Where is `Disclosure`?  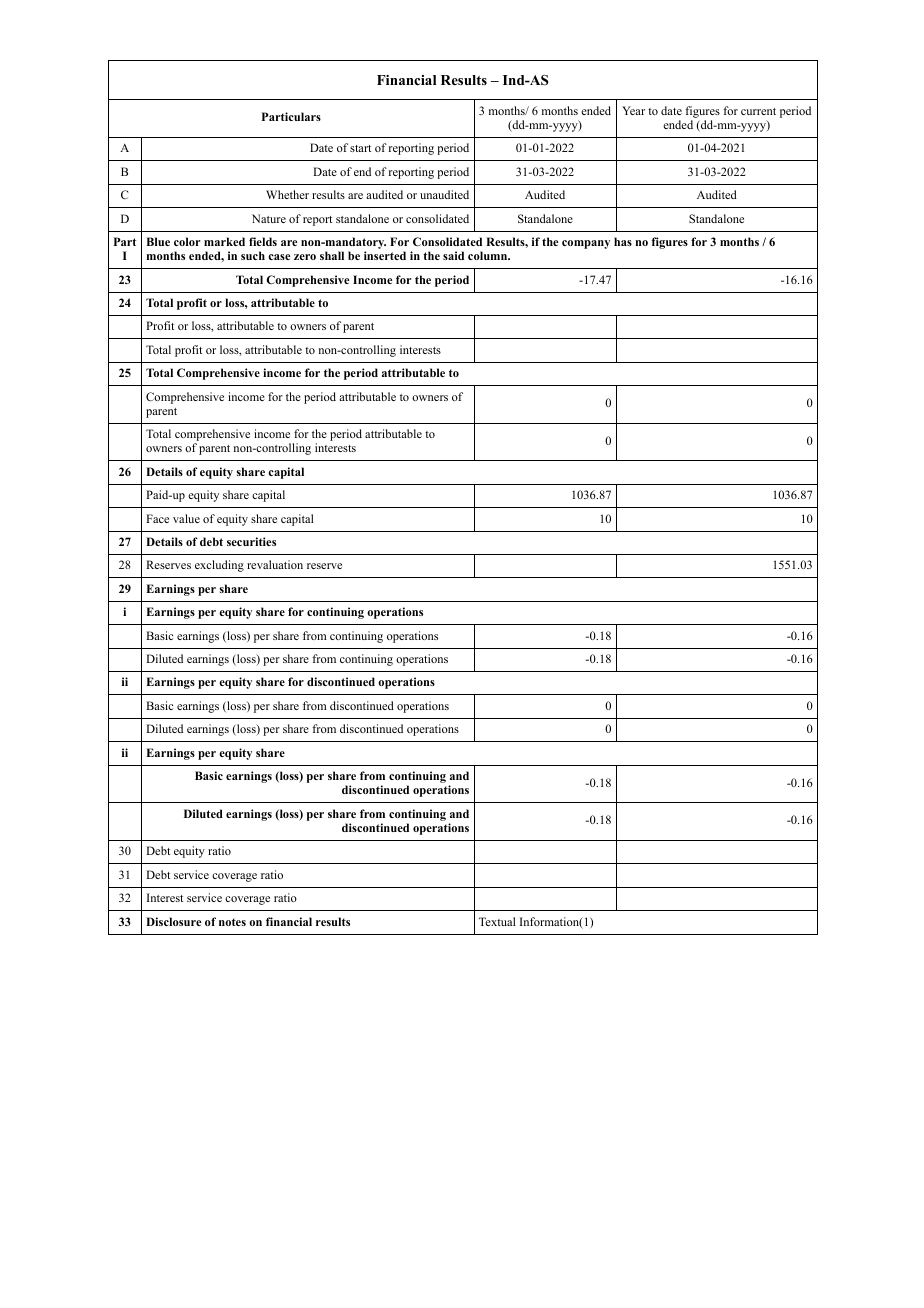
Disclosure is located at coordinates (173, 921).
